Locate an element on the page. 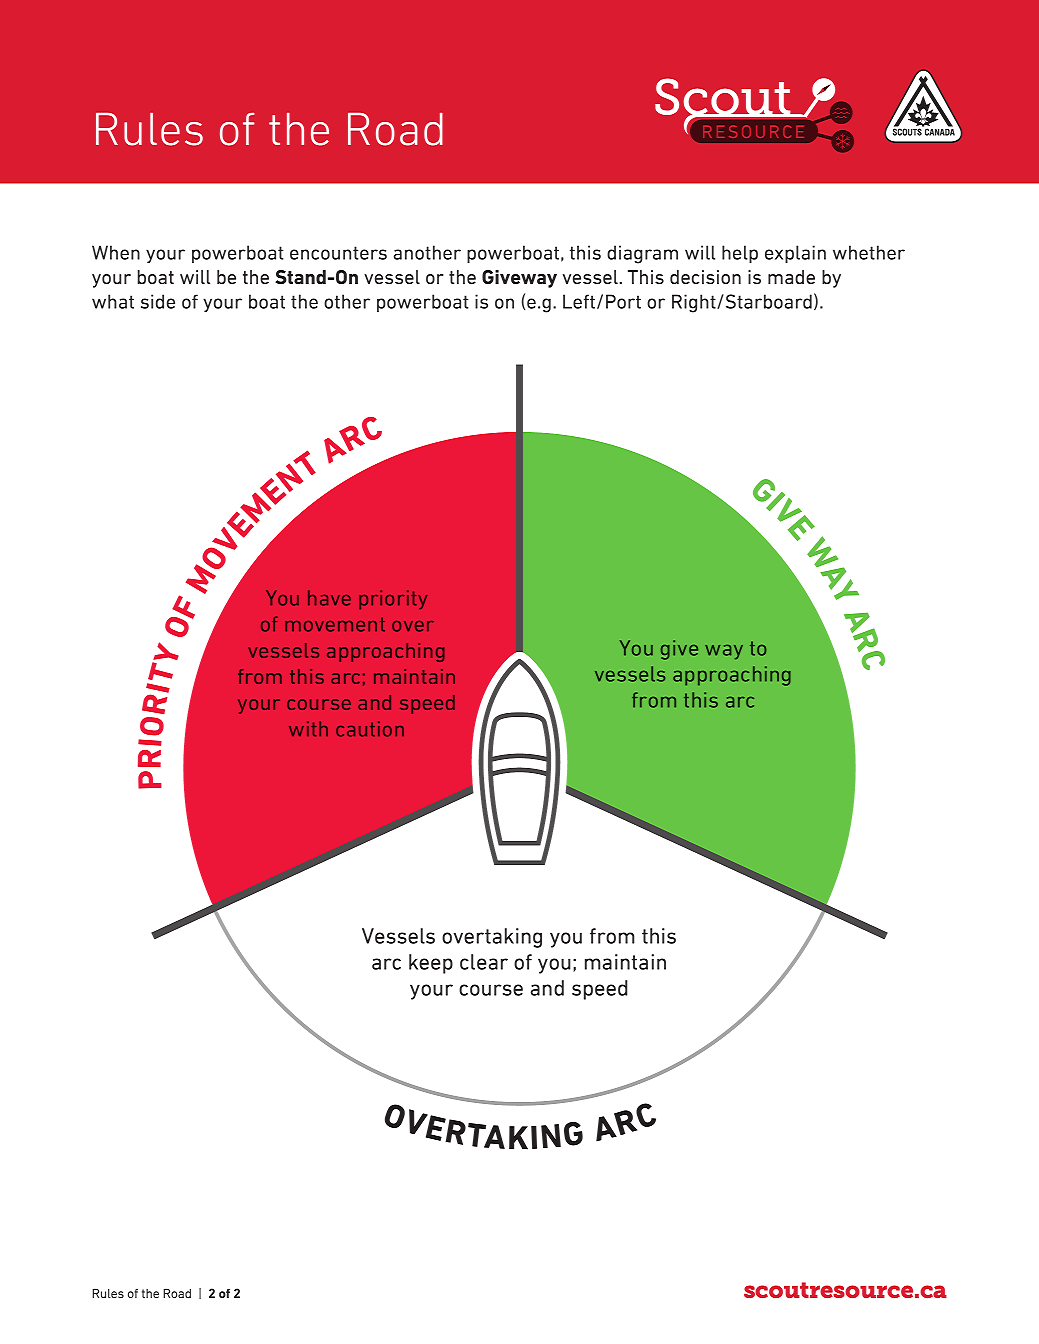  keep is located at coordinates (431, 964).
